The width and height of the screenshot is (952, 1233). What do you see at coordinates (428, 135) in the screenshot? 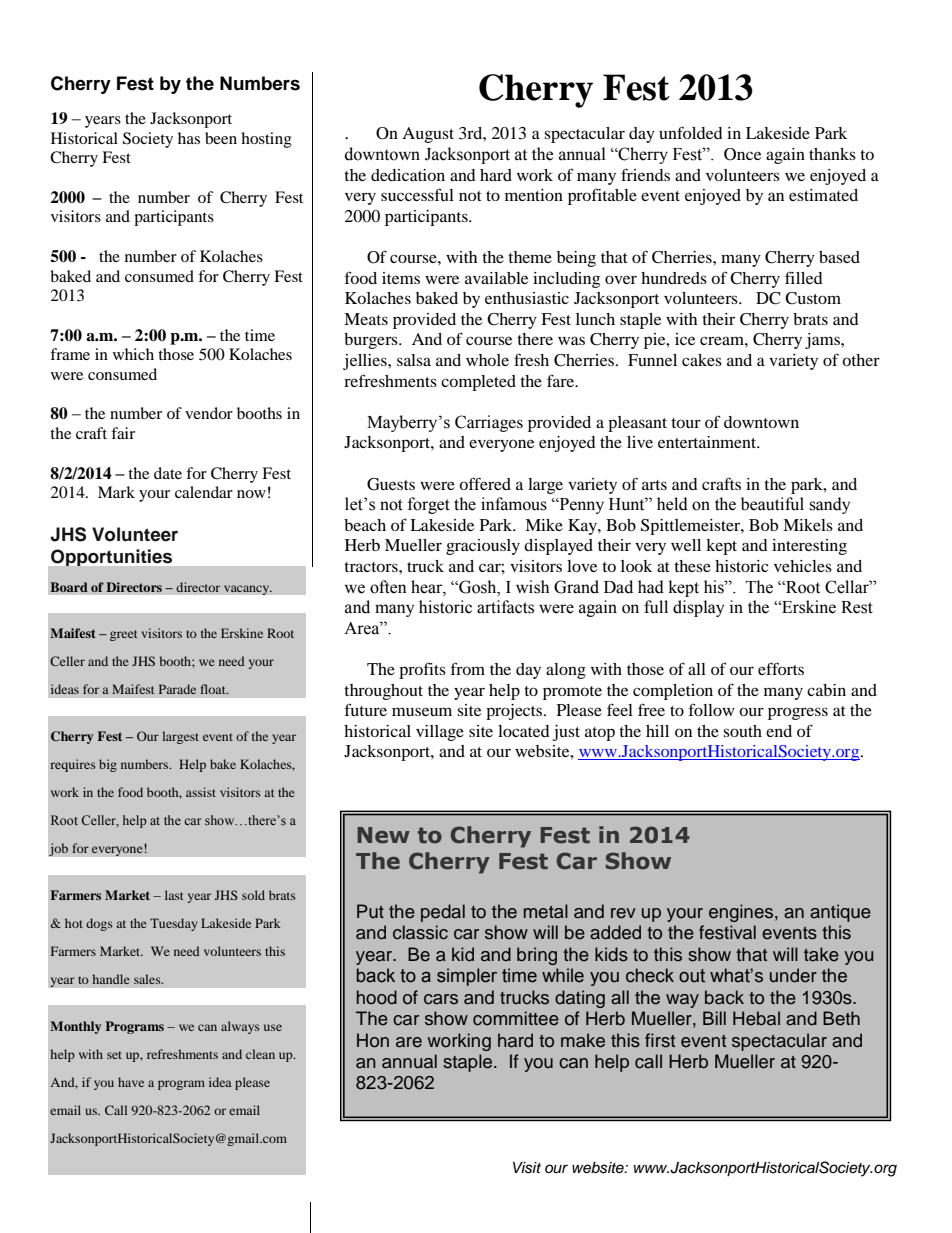
I see `August` at bounding box center [428, 135].
